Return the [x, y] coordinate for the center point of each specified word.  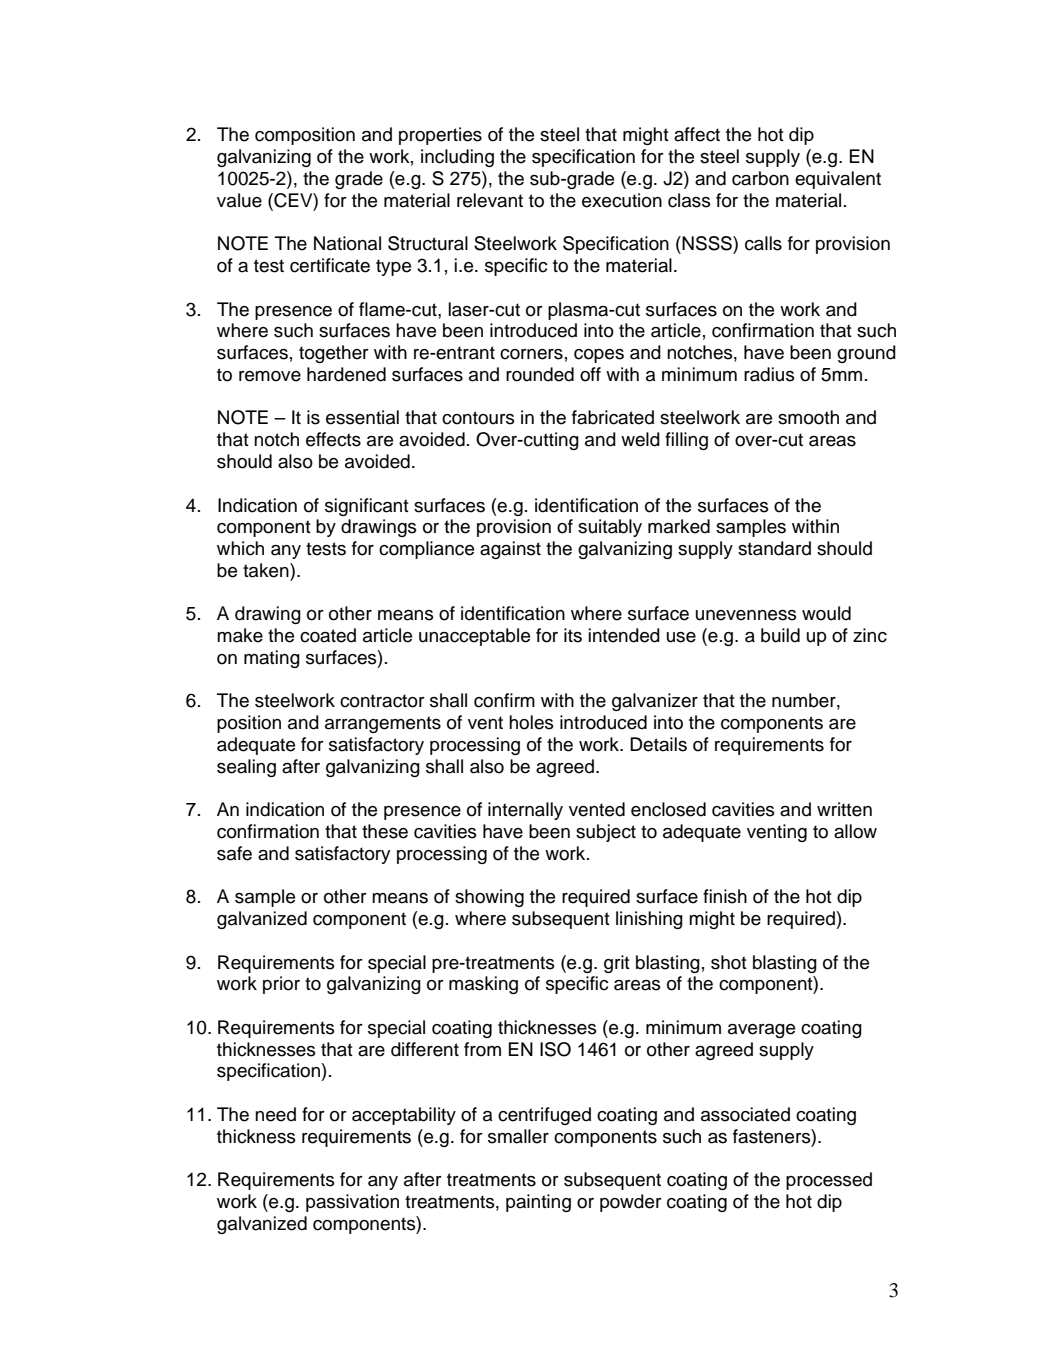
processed [829, 1181]
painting [538, 1203]
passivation [352, 1203]
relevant [490, 200]
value [239, 200]
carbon [760, 178]
